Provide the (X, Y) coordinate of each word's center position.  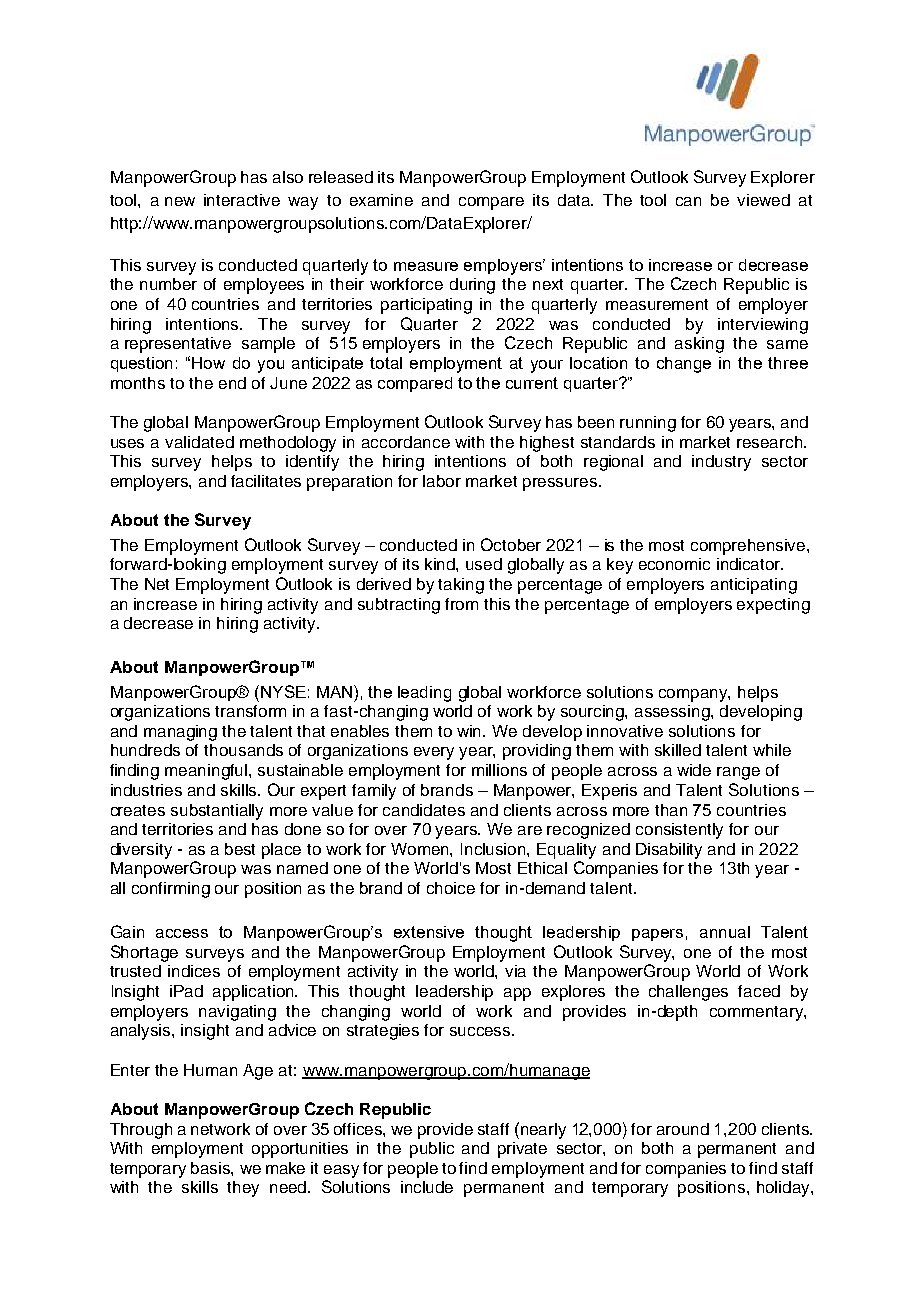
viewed (763, 200)
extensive (429, 932)
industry (721, 463)
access (182, 933)
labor (442, 481)
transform (250, 711)
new (180, 201)
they (243, 1189)
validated (199, 442)
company (694, 695)
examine (381, 200)
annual (725, 932)
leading (424, 694)
